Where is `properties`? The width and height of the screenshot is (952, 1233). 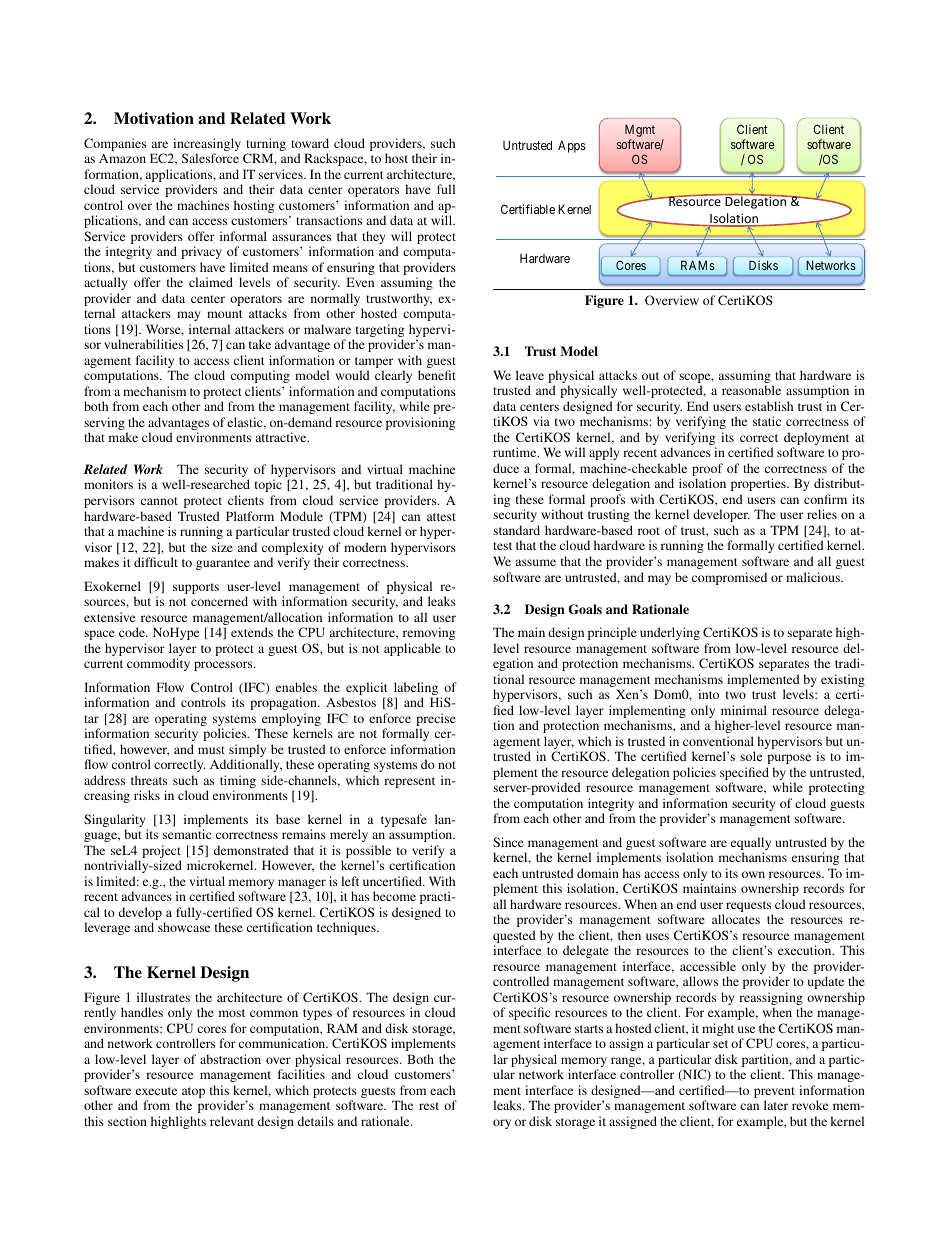 properties is located at coordinates (759, 484).
